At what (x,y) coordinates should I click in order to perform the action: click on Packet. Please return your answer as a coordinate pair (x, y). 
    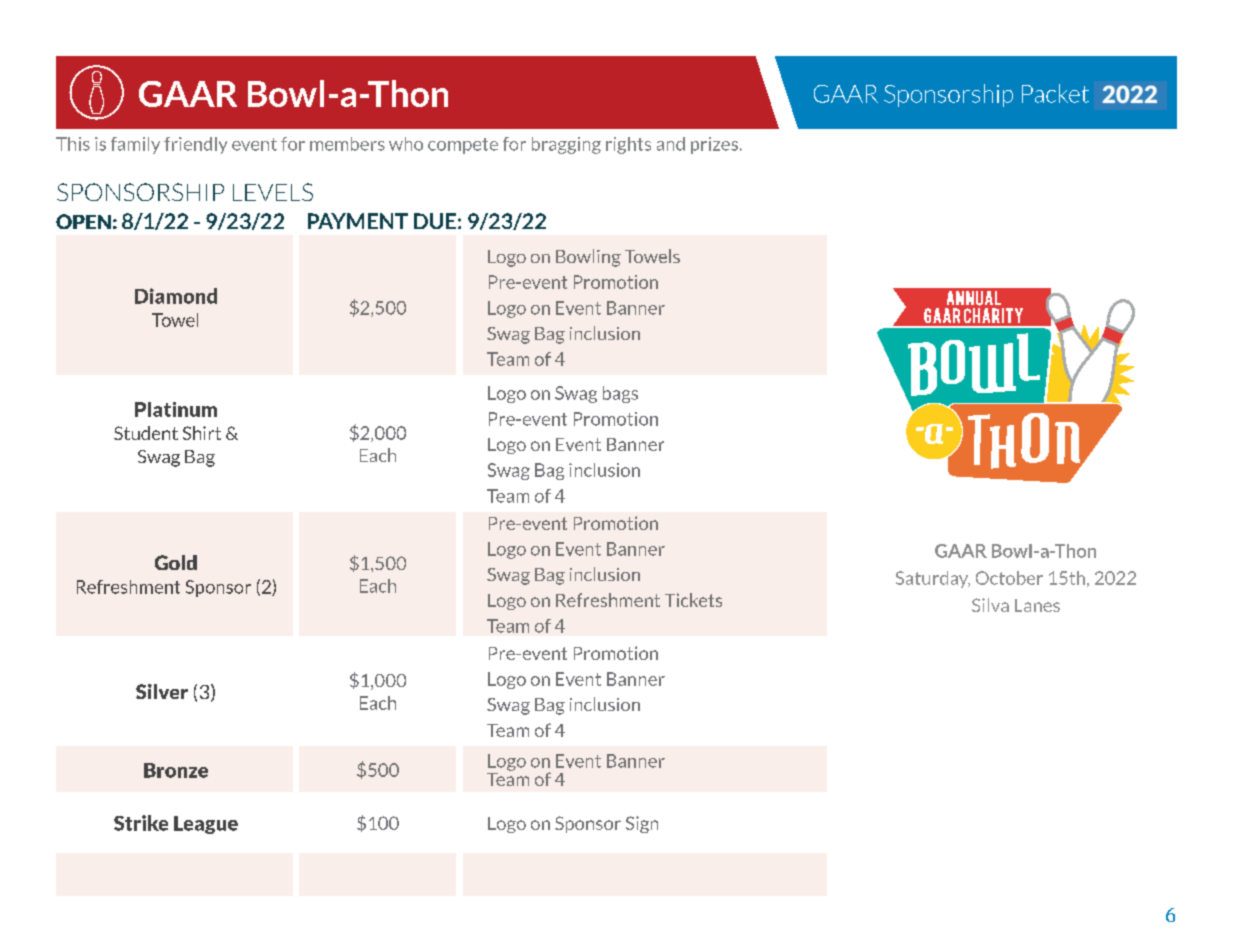
    Looking at the image, I should click on (1055, 93).
